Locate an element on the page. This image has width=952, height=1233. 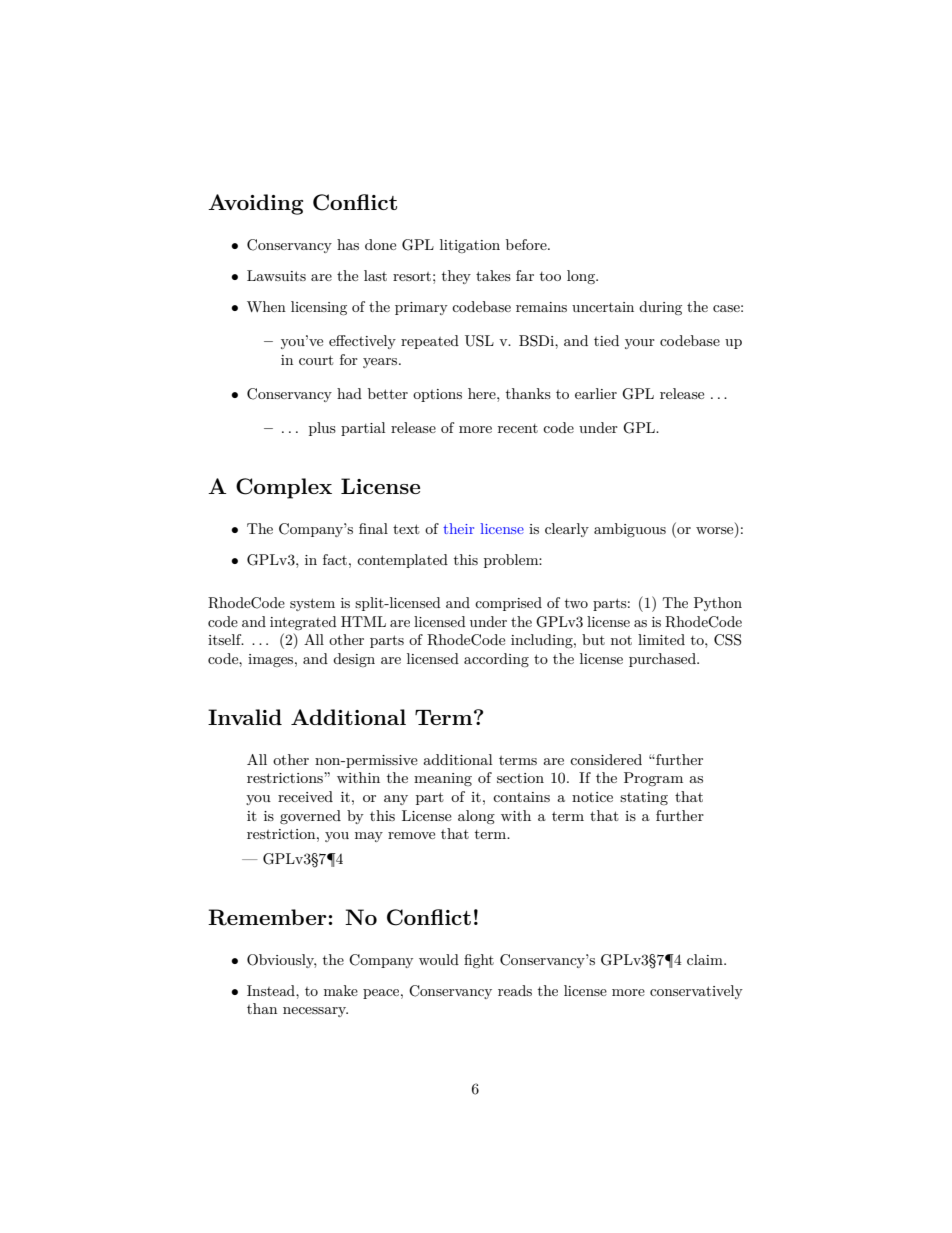
comprised is located at coordinates (508, 604).
